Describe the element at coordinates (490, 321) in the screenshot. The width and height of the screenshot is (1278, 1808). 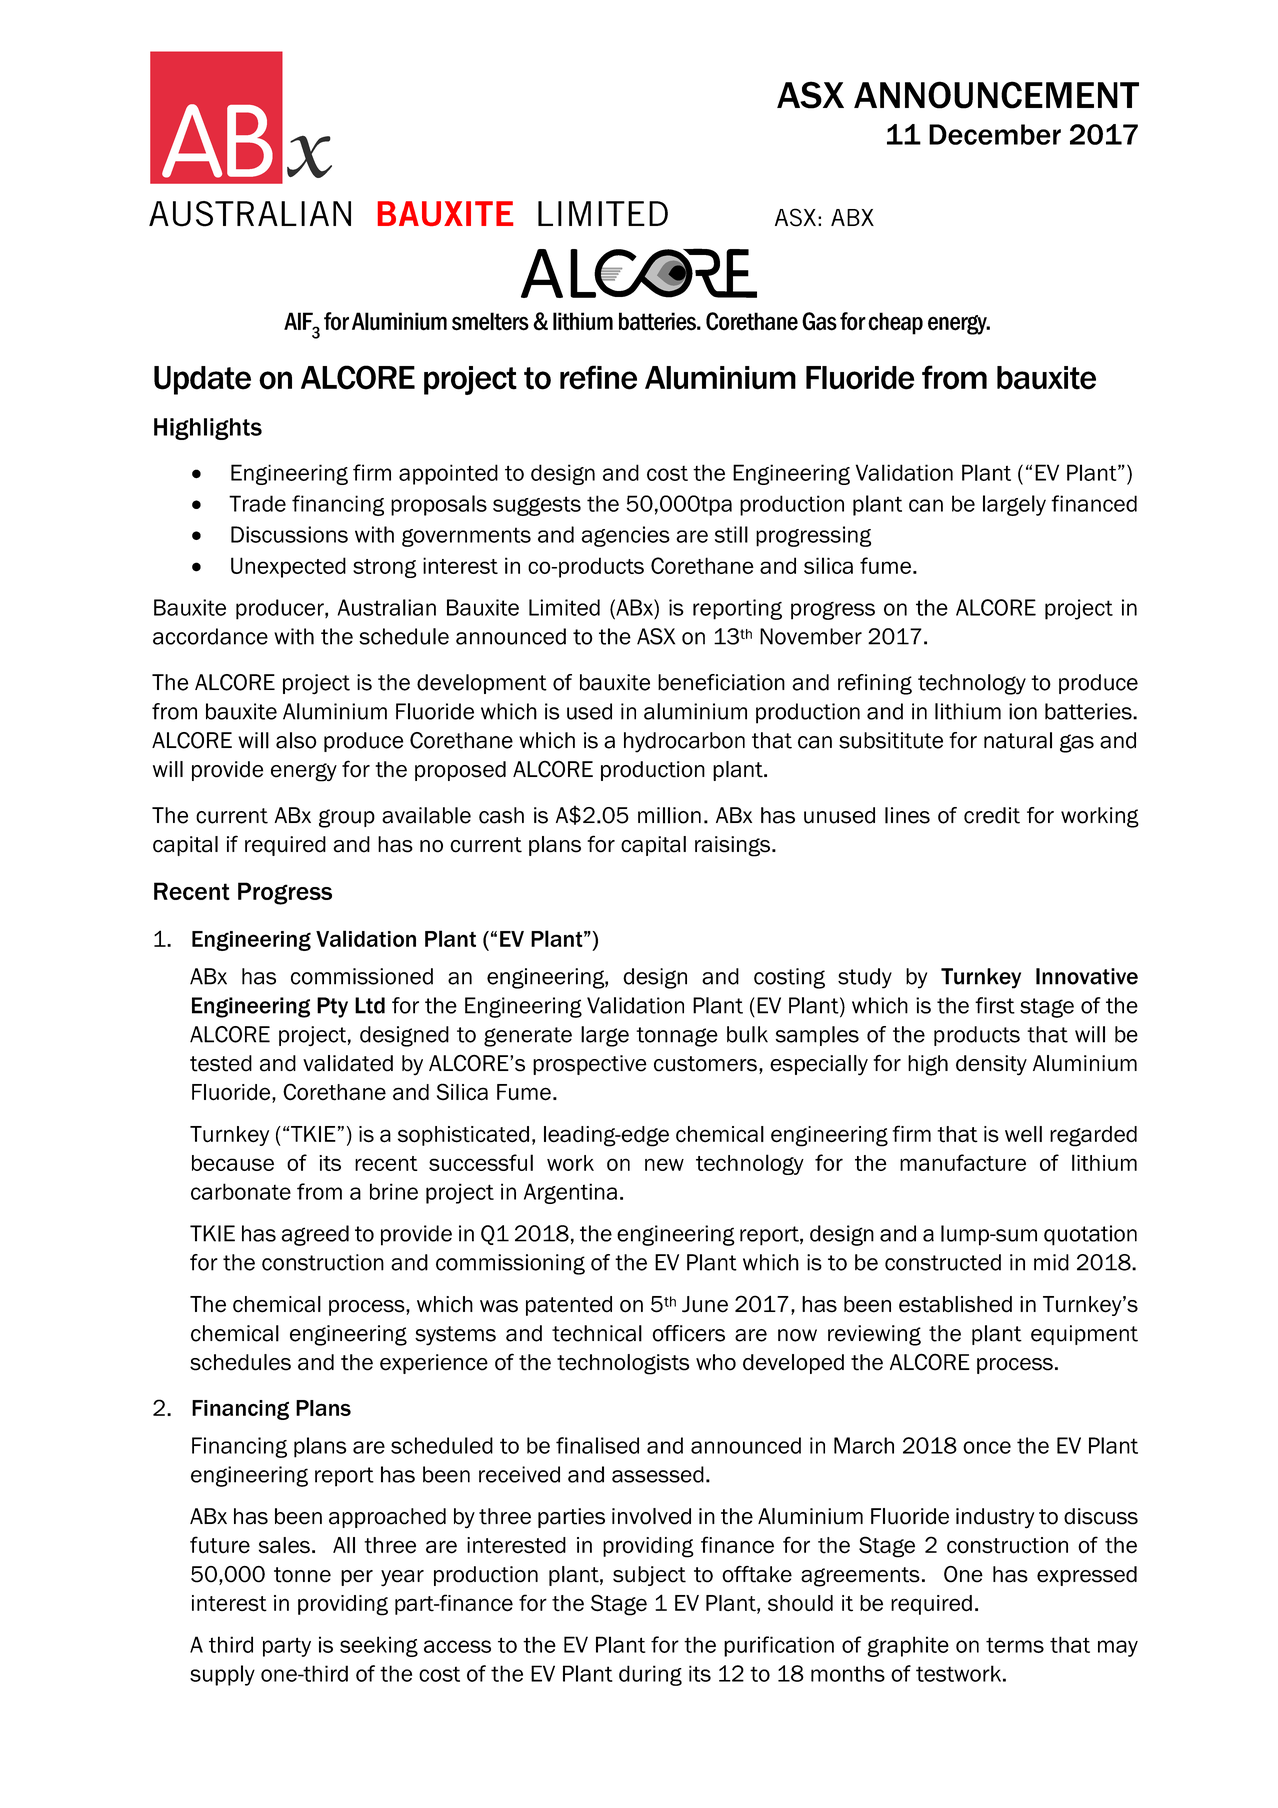
I see `smelters` at that location.
